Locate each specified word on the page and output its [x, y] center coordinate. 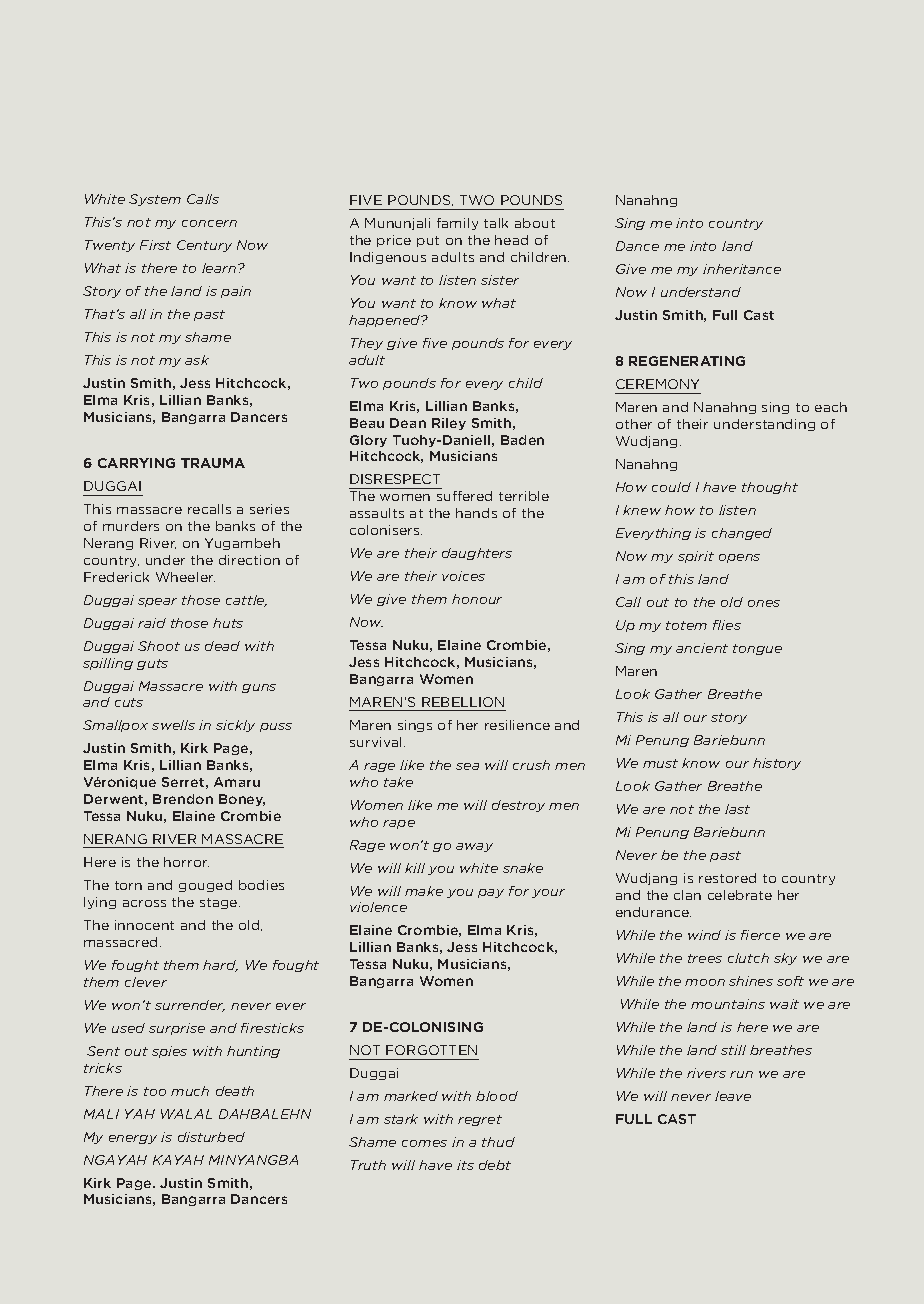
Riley [449, 424]
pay [491, 893]
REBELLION [463, 702]
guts [152, 664]
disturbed [211, 1137]
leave [733, 1096]
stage [220, 903]
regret [480, 1120]
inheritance [742, 269]
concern [209, 223]
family [457, 224]
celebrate [740, 895]
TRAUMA [213, 463]
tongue [757, 649]
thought [770, 488]
